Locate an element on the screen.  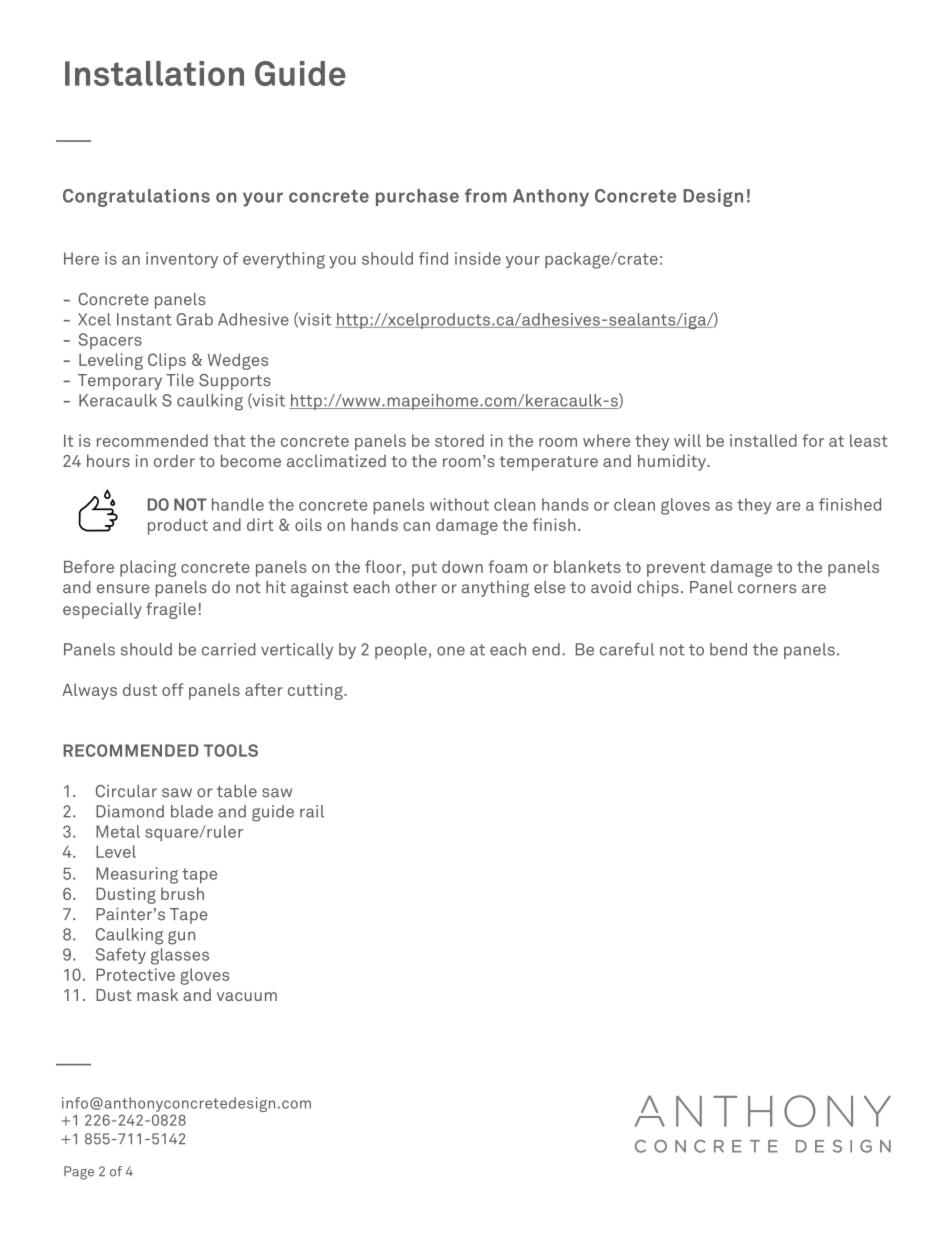
blade is located at coordinates (192, 811).
